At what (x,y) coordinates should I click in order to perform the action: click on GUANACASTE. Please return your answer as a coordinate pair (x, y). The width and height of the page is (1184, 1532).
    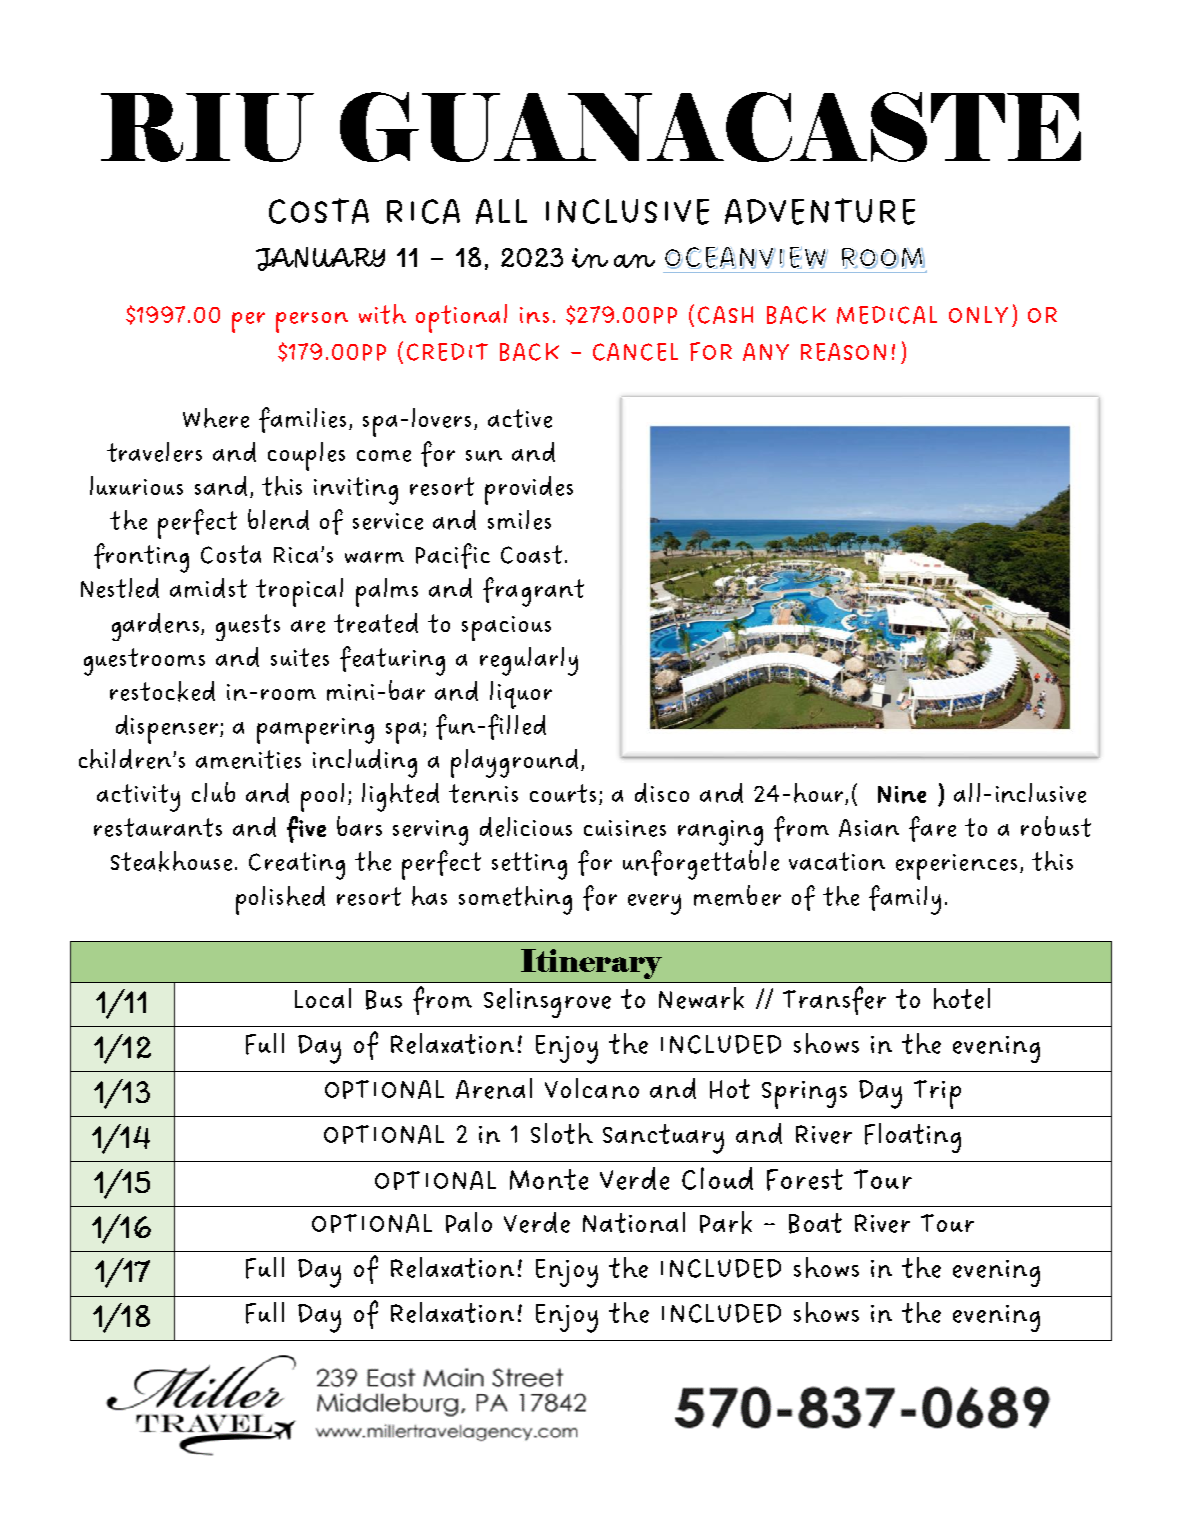
    Looking at the image, I should click on (710, 127).
